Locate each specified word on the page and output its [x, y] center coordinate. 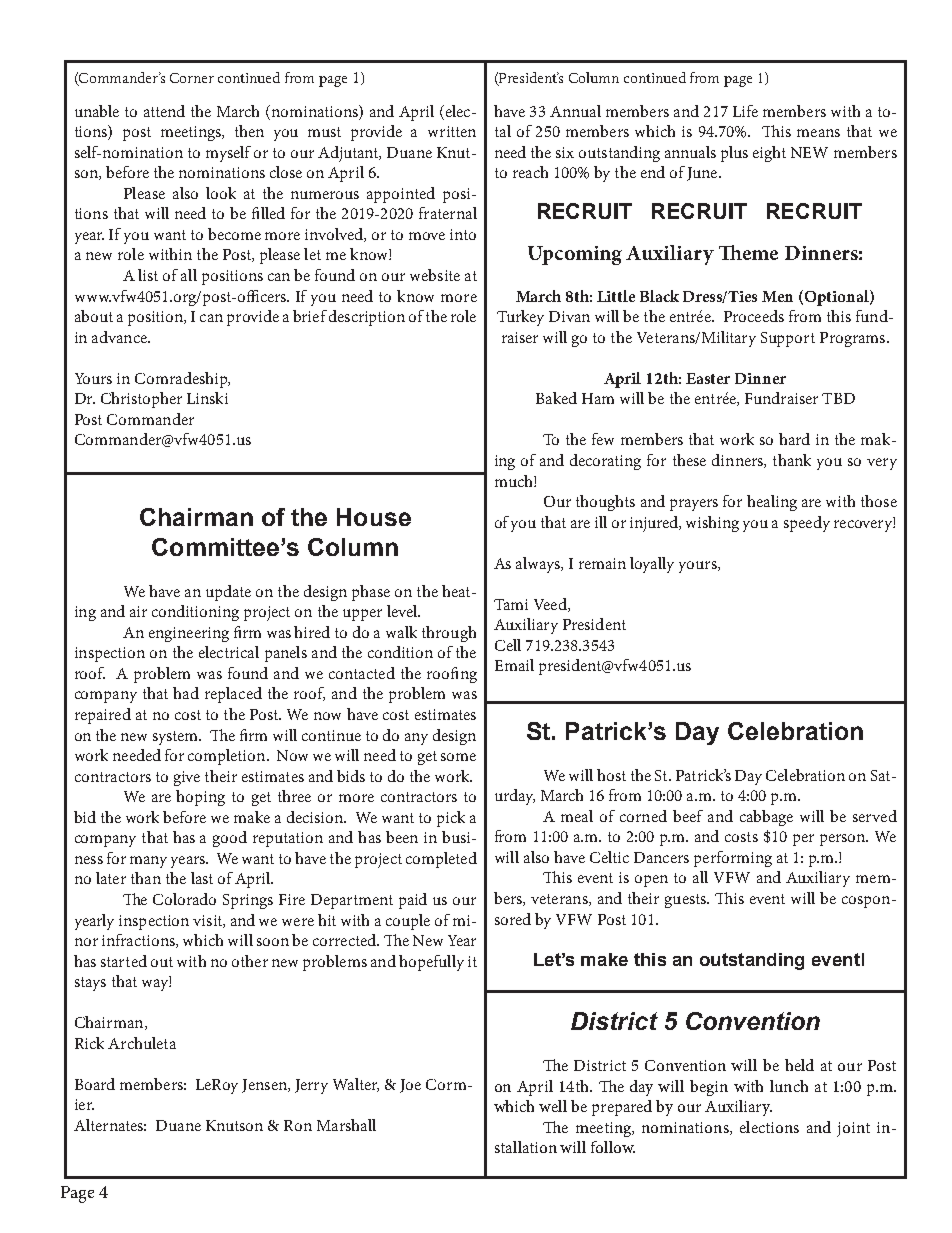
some [458, 757]
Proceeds [754, 316]
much [515, 481]
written [452, 131]
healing [772, 503]
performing [733, 859]
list [148, 275]
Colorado [184, 899]
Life [745, 111]
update [228, 593]
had [186, 693]
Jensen [265, 1086]
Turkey [520, 318]
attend [164, 111]
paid [413, 901]
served [875, 816]
